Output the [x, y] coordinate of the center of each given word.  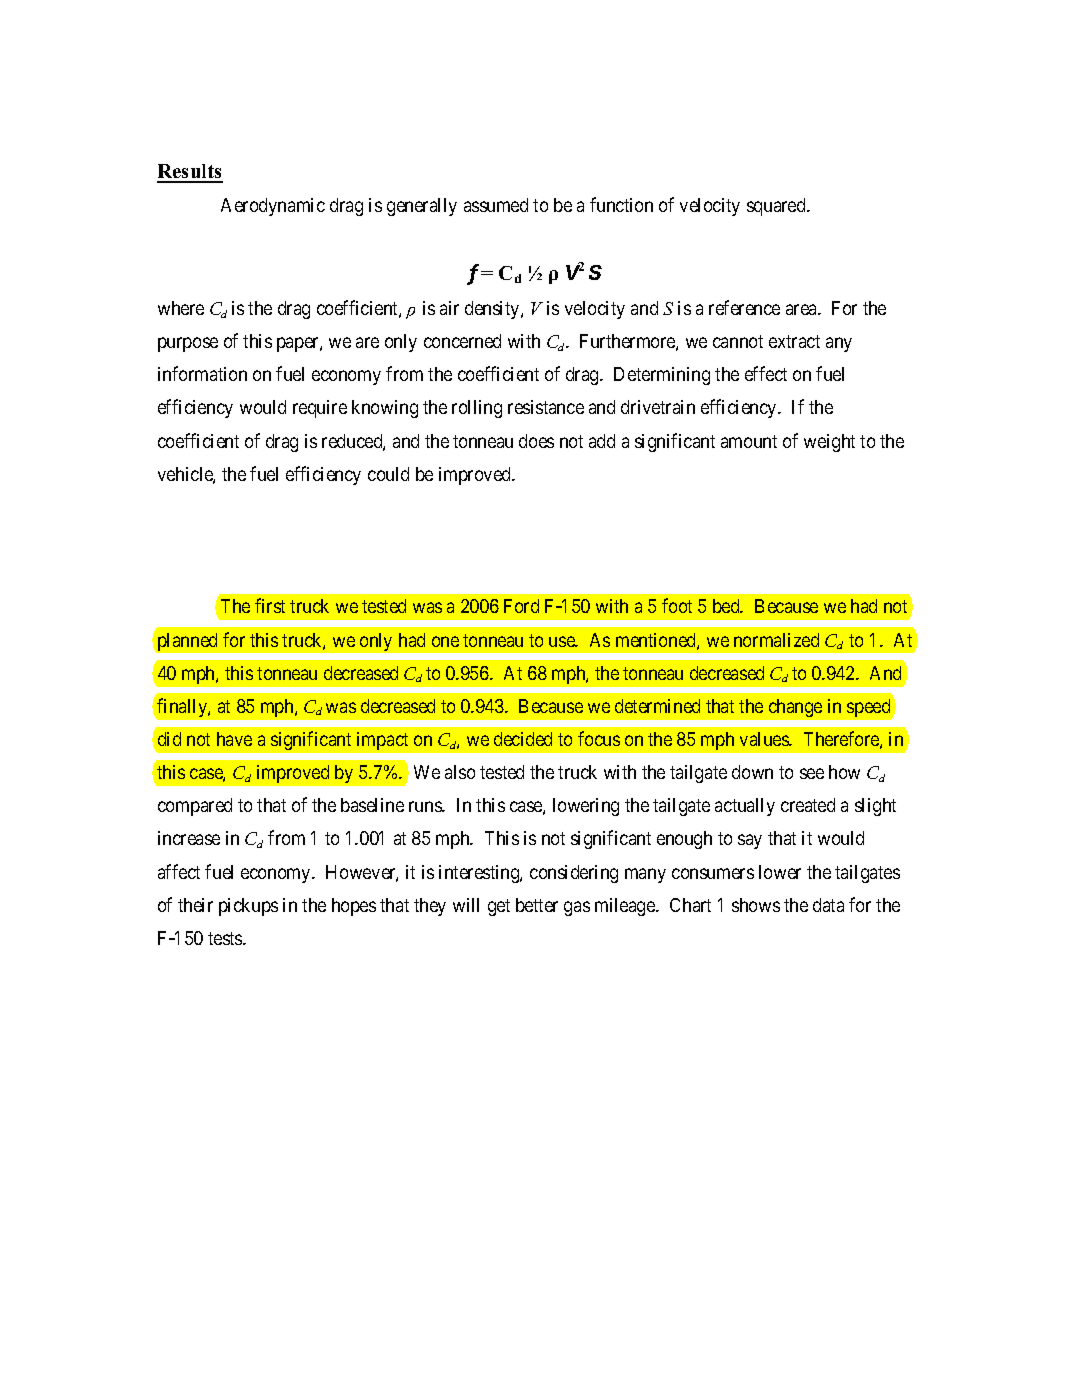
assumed [496, 205]
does [536, 441]
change [795, 708]
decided [523, 739]
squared [777, 207]
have [234, 739]
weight [829, 443]
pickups [248, 907]
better [537, 905]
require [320, 409]
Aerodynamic [273, 207]
